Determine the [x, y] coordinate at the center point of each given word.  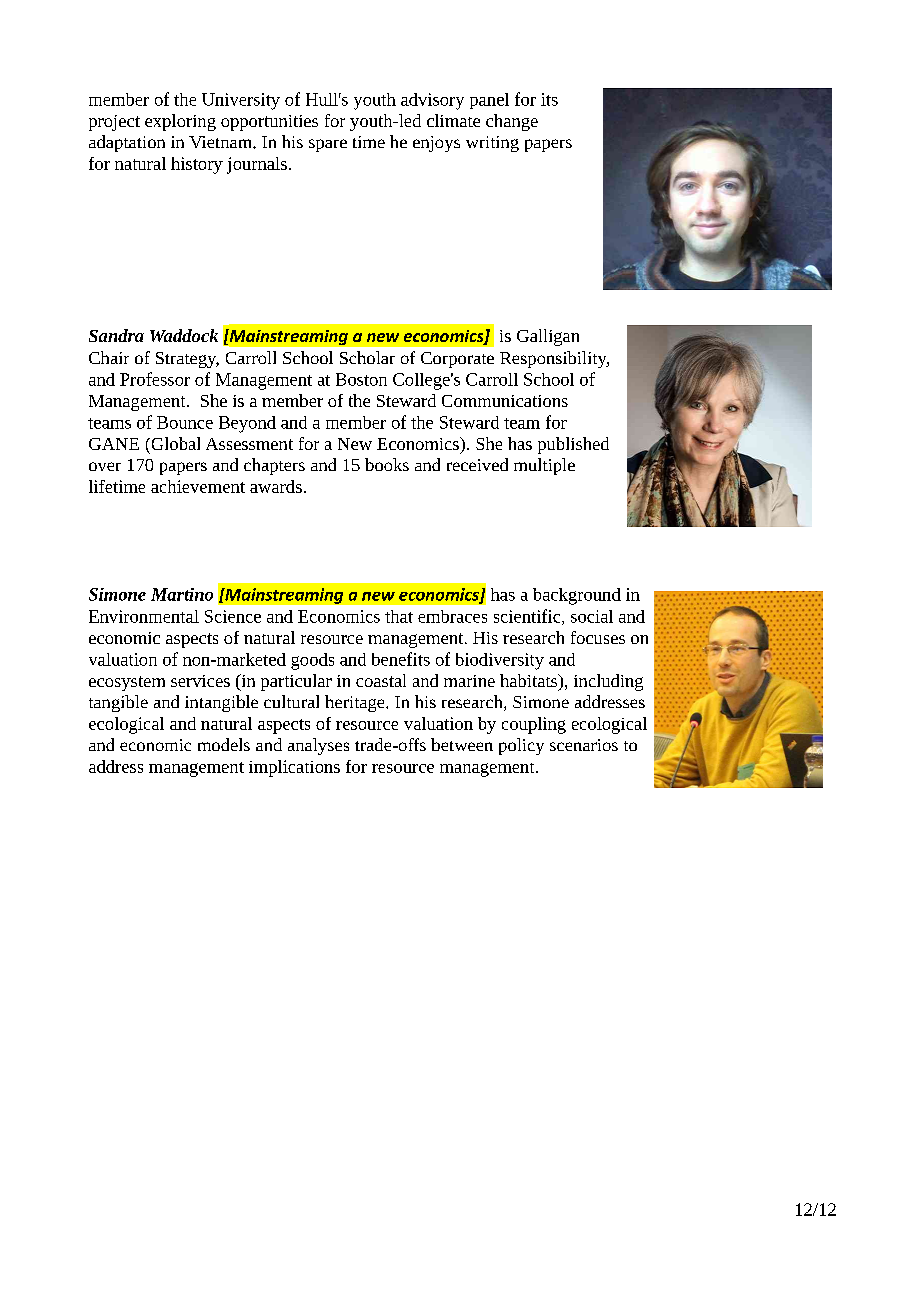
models [224, 744]
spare [328, 145]
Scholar [367, 357]
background [577, 596]
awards [276, 486]
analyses [318, 746]
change [512, 122]
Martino [182, 594]
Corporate [457, 360]
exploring [180, 122]
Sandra [116, 335]
